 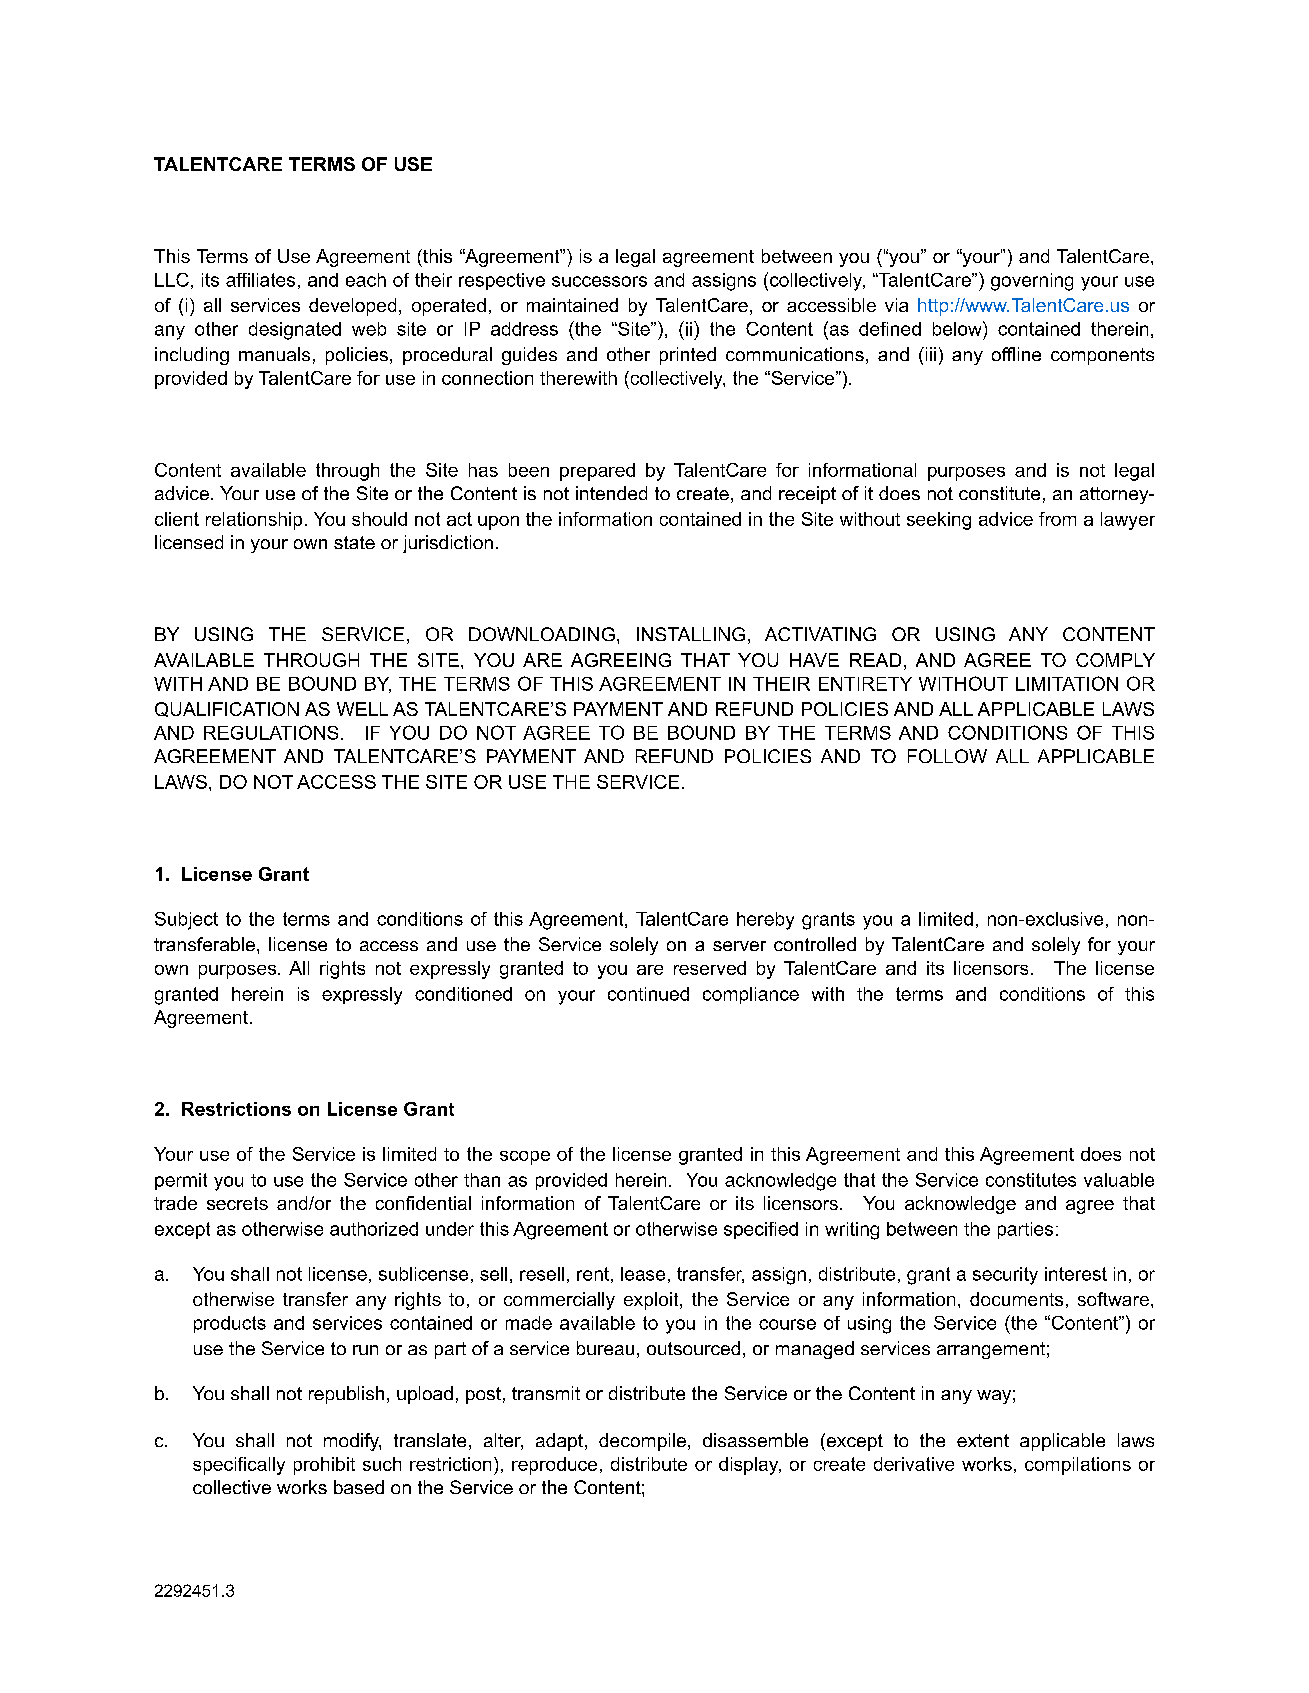 I want to click on INSTALLING, so click(x=691, y=634).
